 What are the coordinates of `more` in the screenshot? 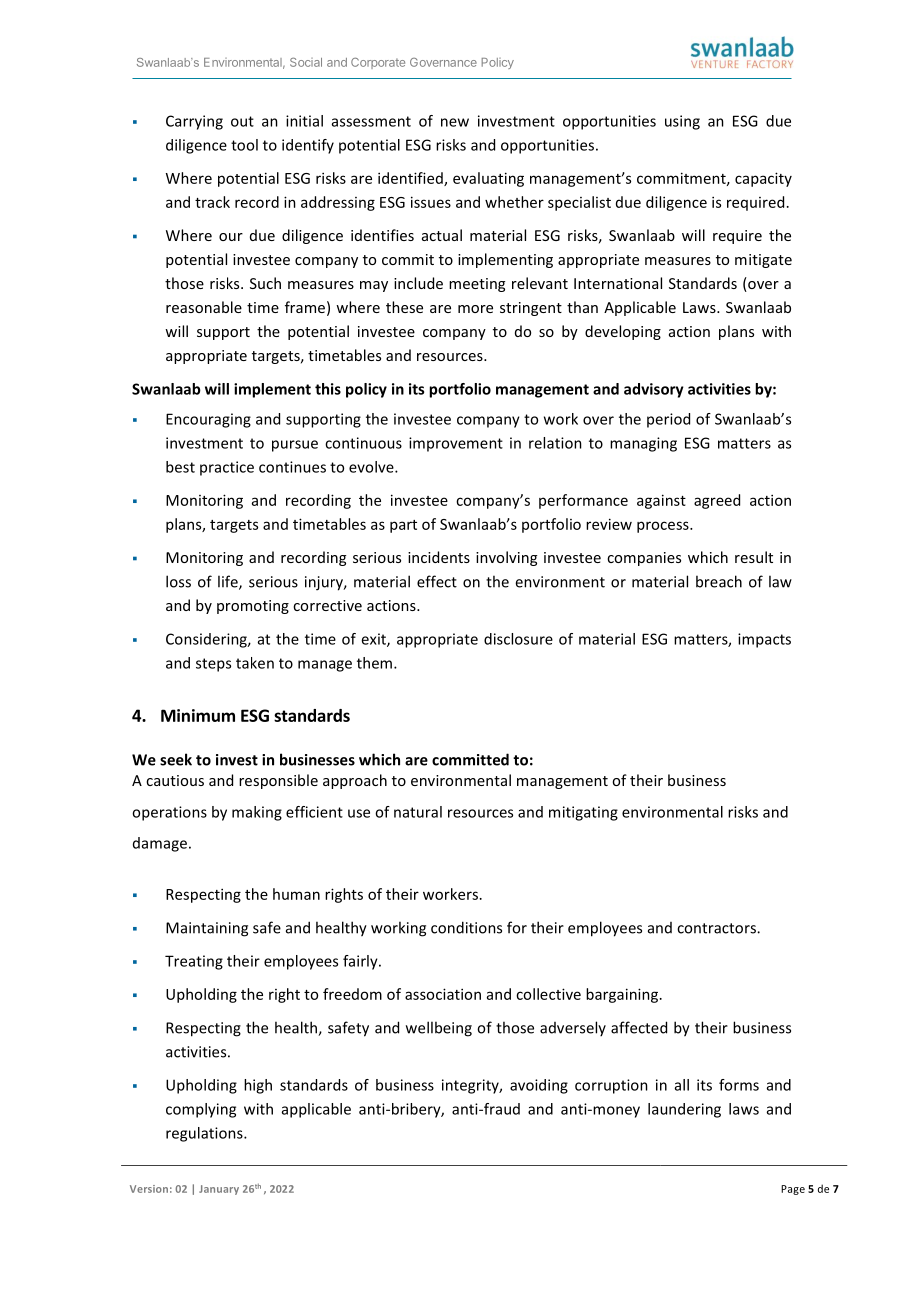 It's located at (475, 309).
